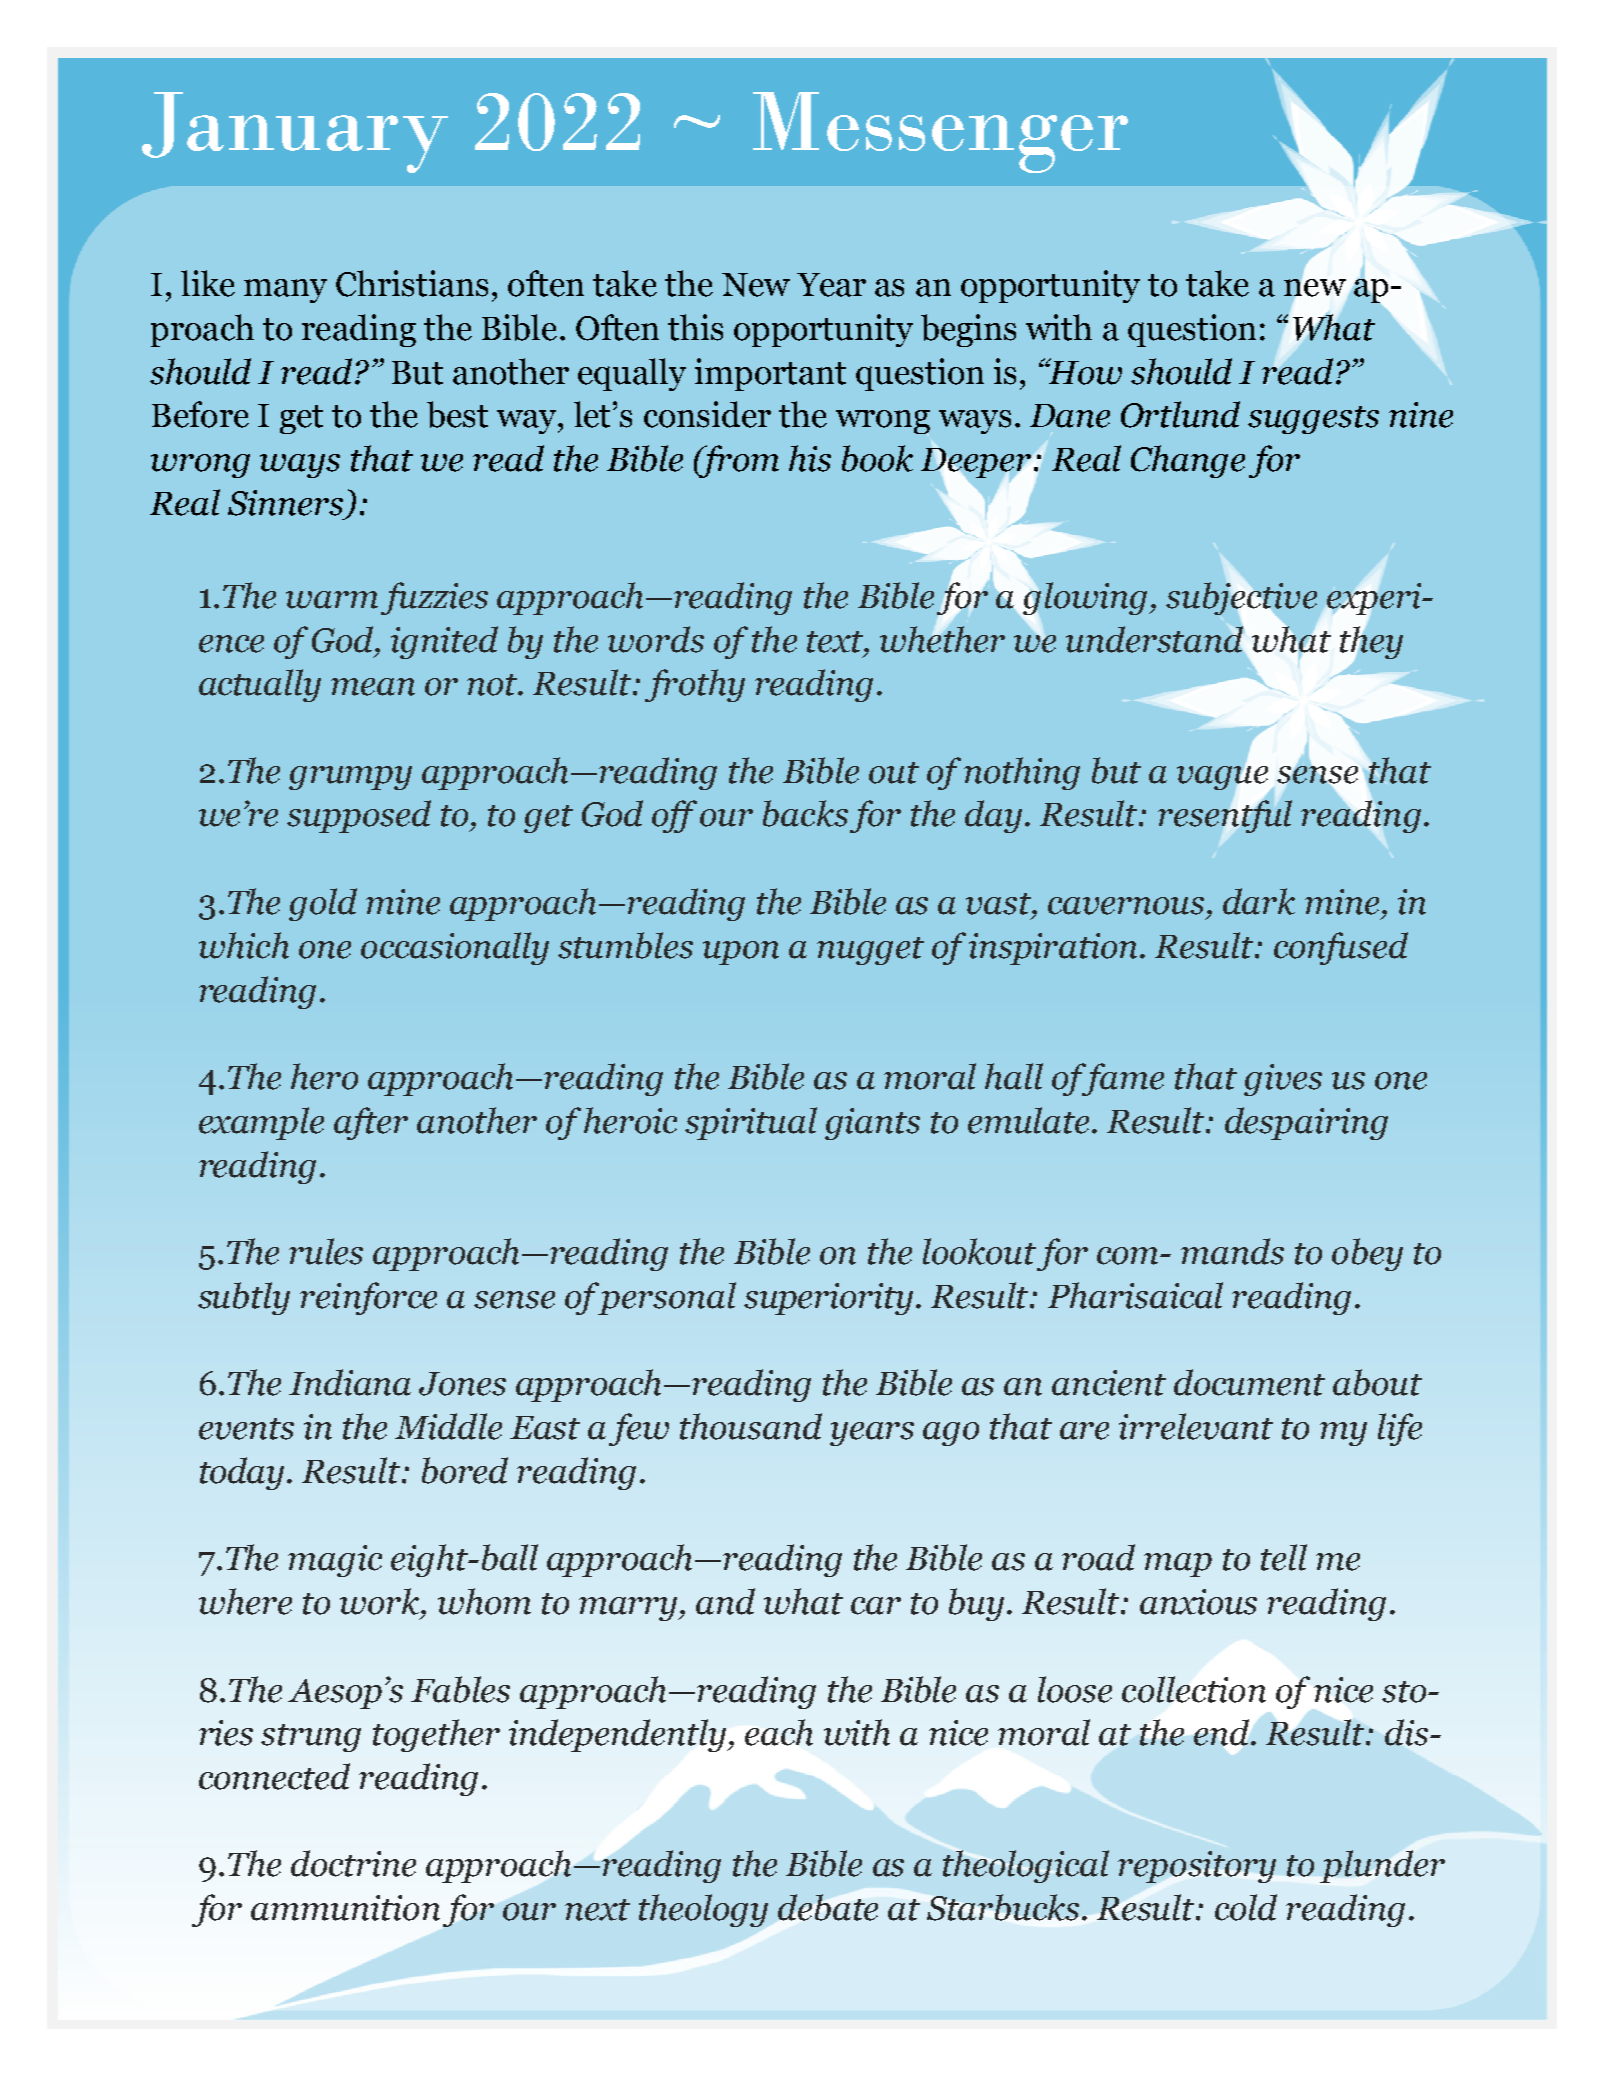  Describe the element at coordinates (1196, 1426) in the screenshot. I see `irrelevant` at that location.
